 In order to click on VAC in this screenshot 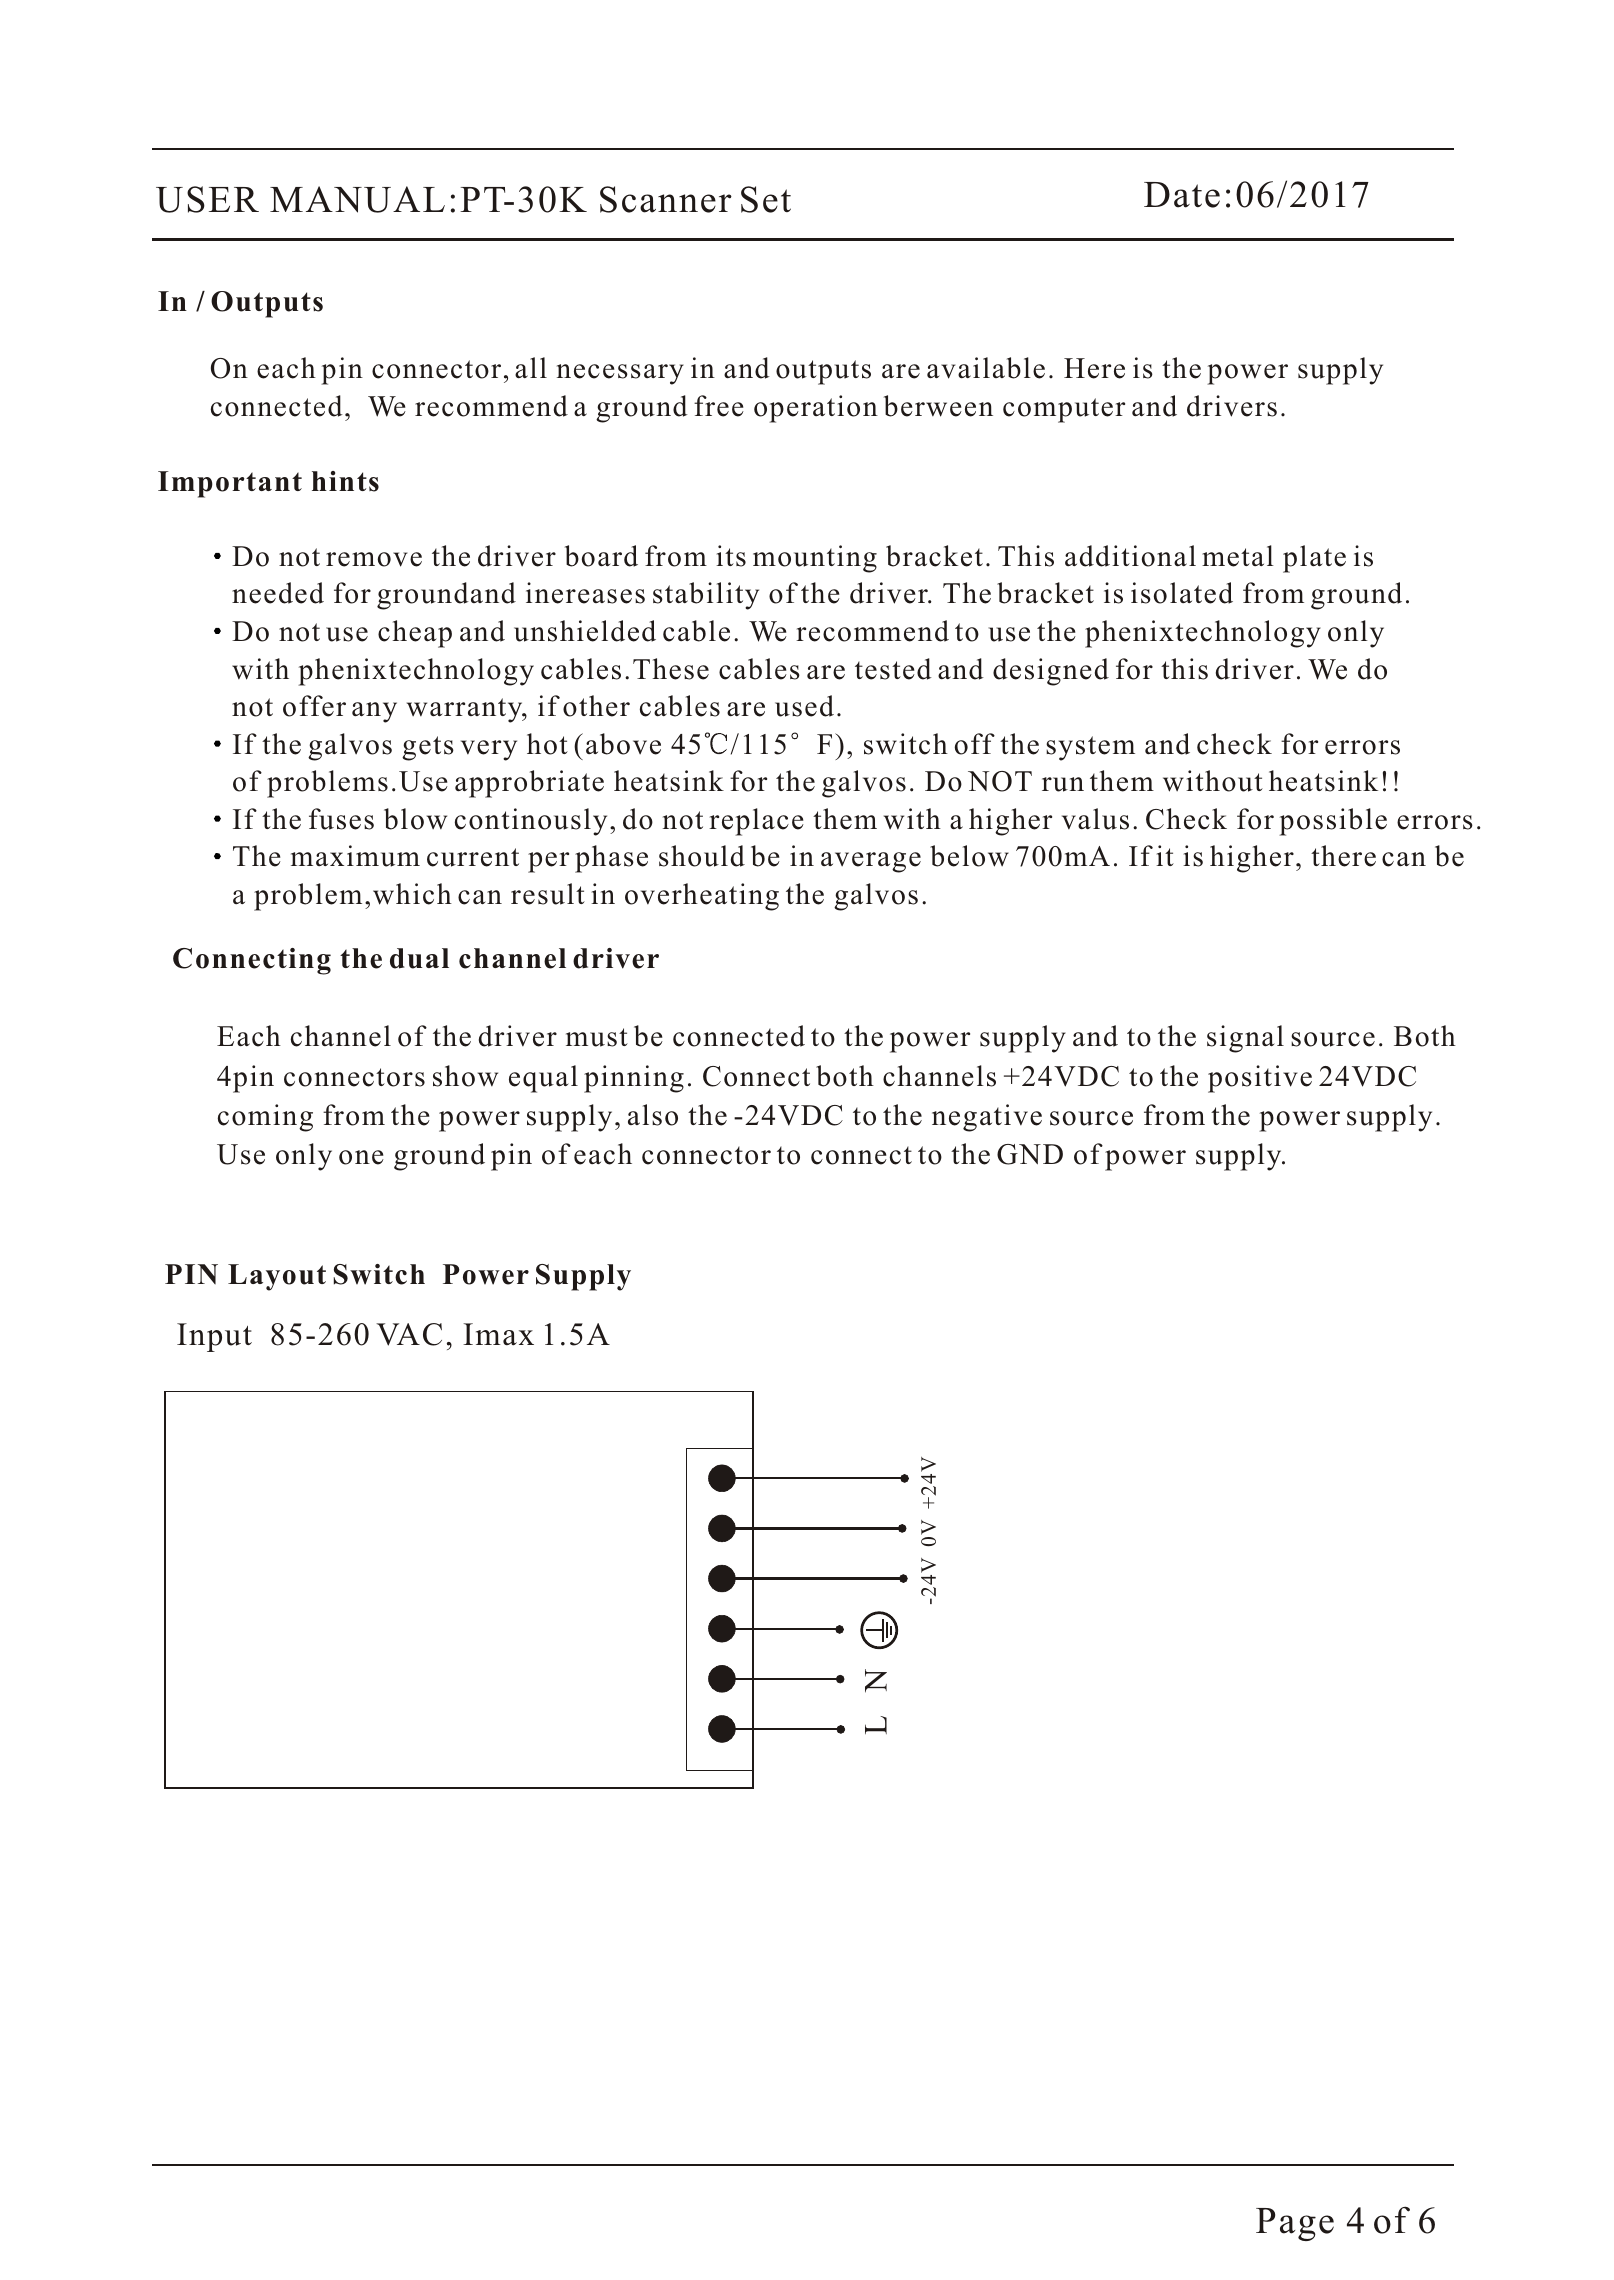, I will do `click(409, 1334)`.
